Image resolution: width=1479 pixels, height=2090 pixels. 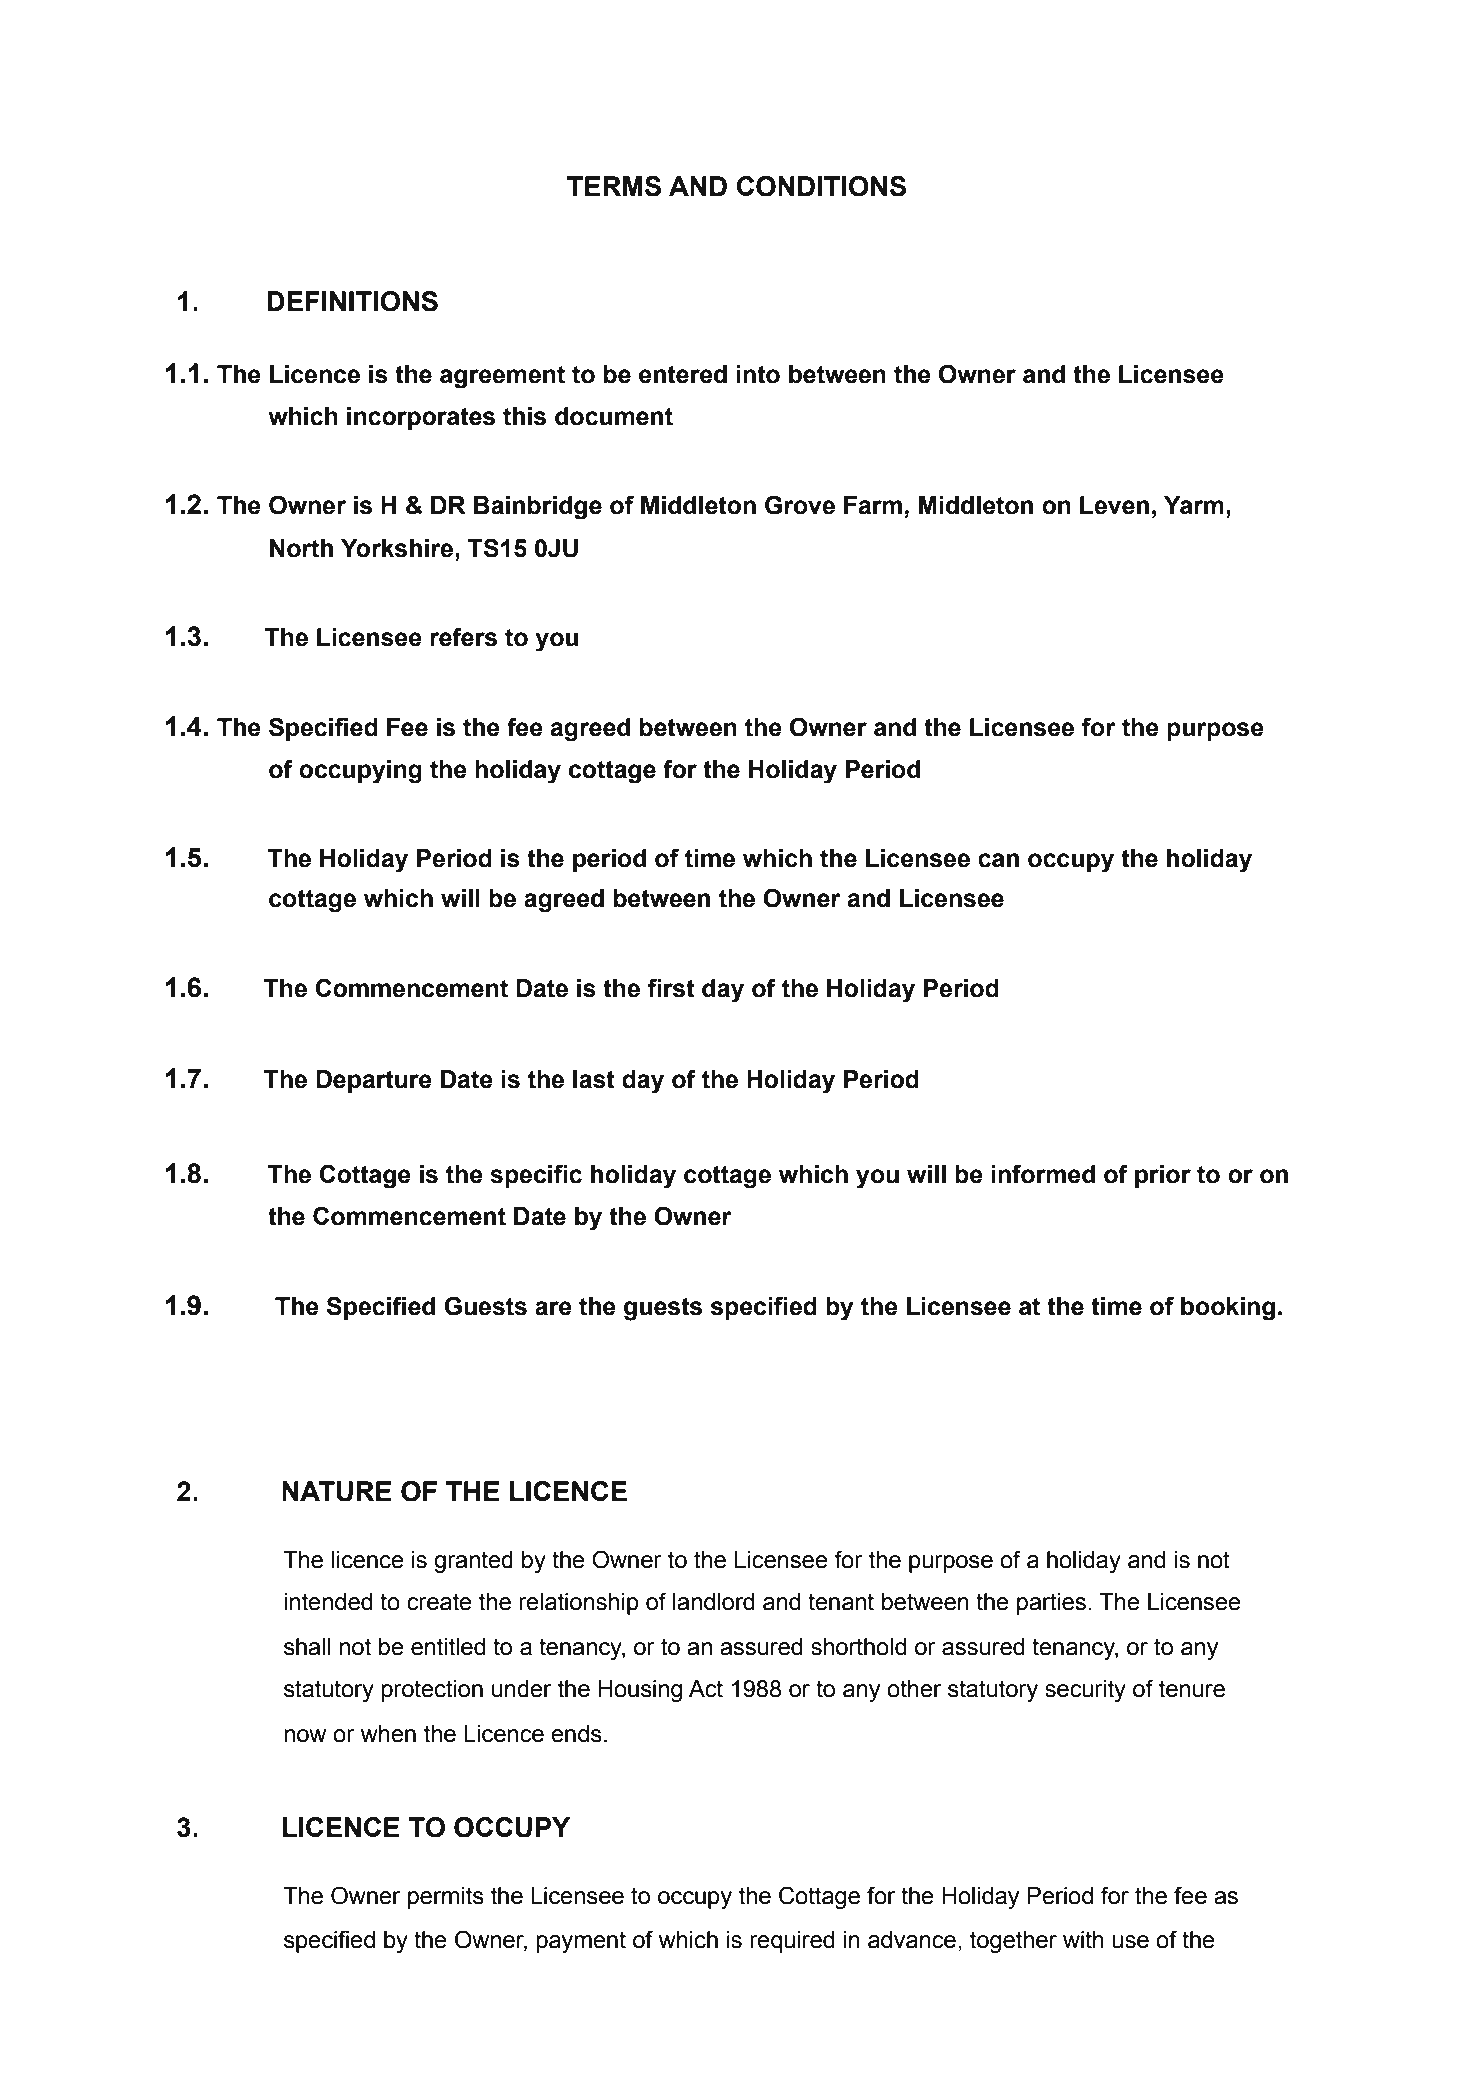 What do you see at coordinates (671, 988) in the image?
I see `first` at bounding box center [671, 988].
